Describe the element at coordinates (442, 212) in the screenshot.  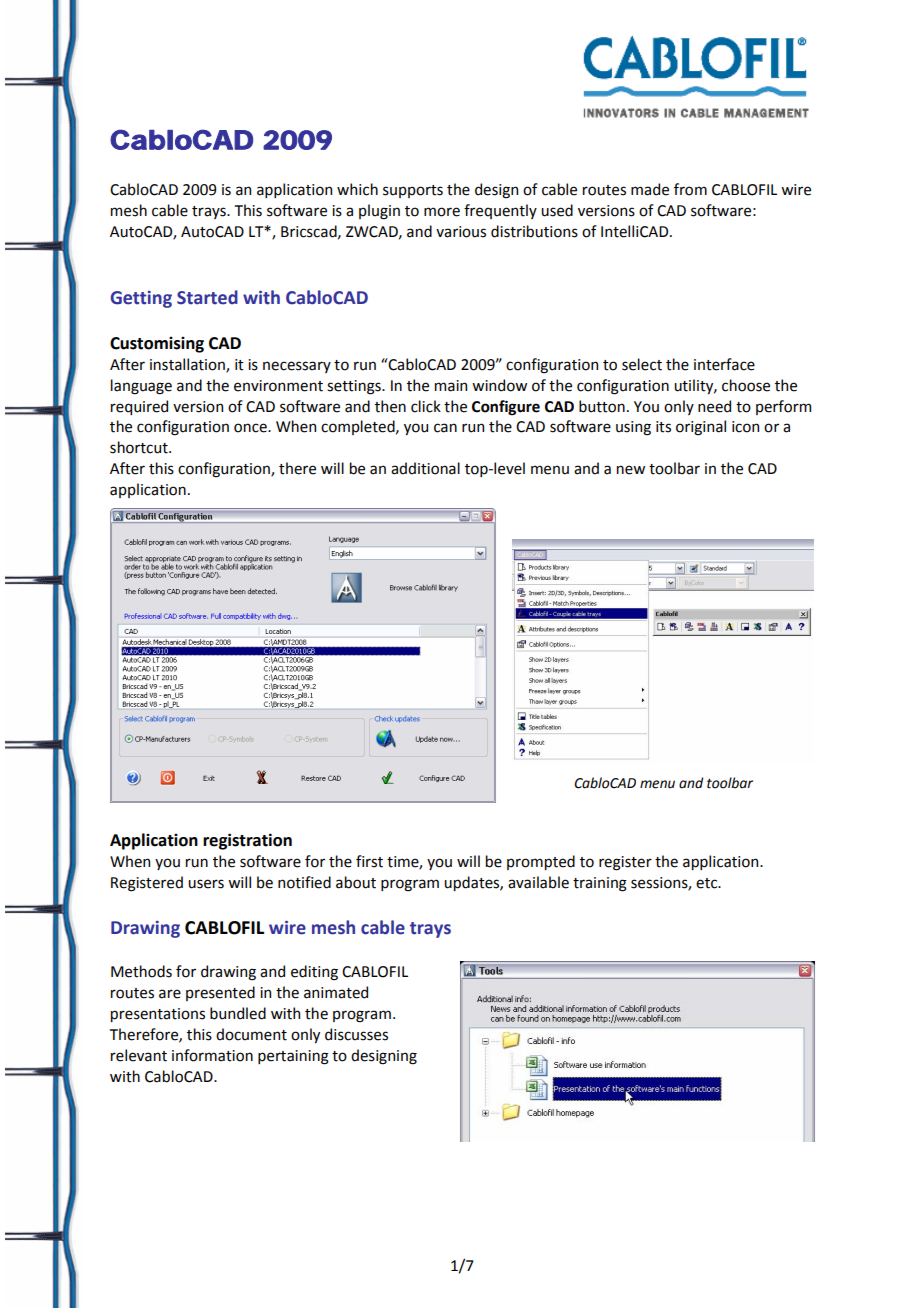
I see `more` at that location.
